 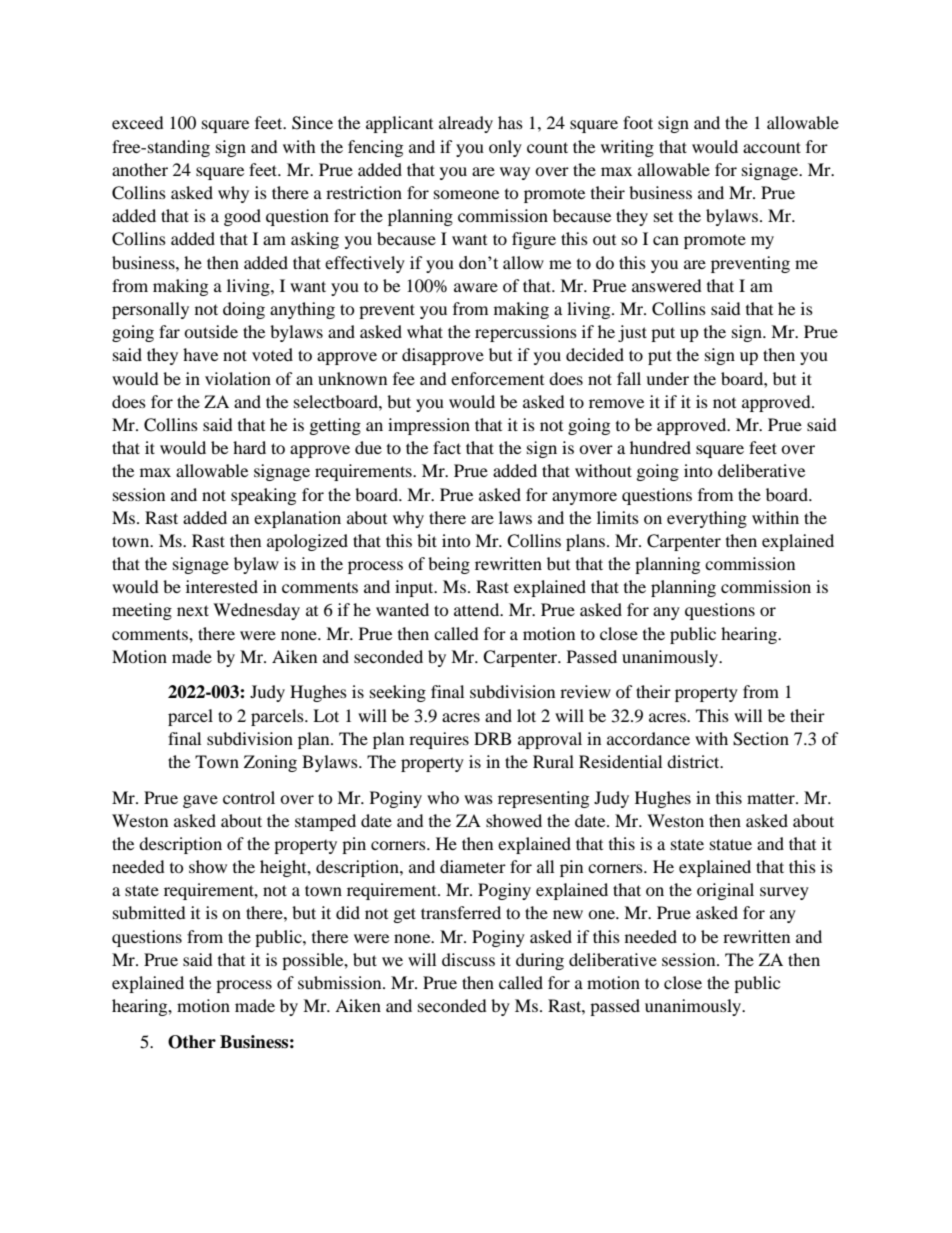 I want to click on interested, so click(x=222, y=586).
